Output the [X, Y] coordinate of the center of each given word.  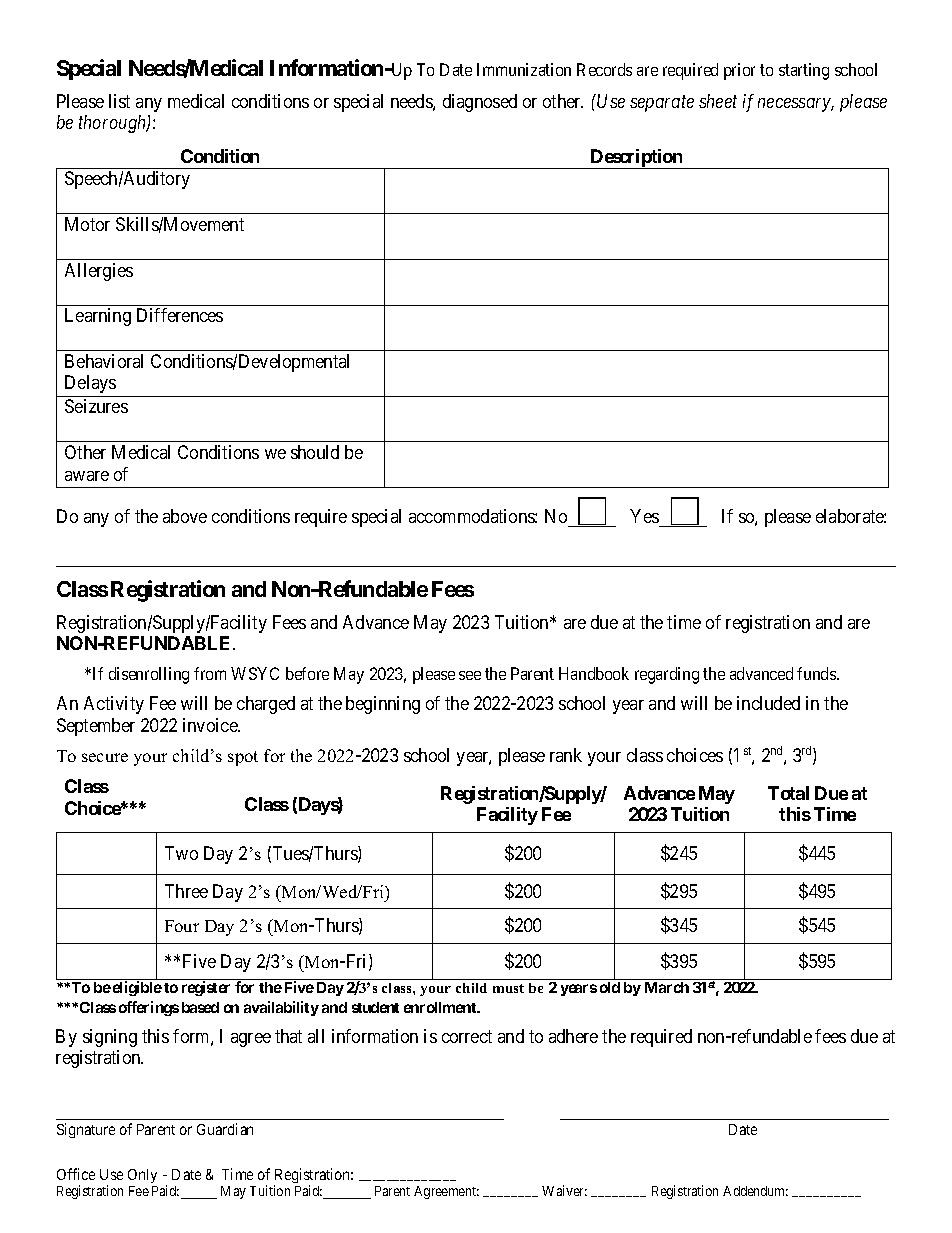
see [470, 675]
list [119, 101]
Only [142, 1176]
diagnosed [480, 103]
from [210, 673]
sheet [718, 101]
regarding [667, 675]
